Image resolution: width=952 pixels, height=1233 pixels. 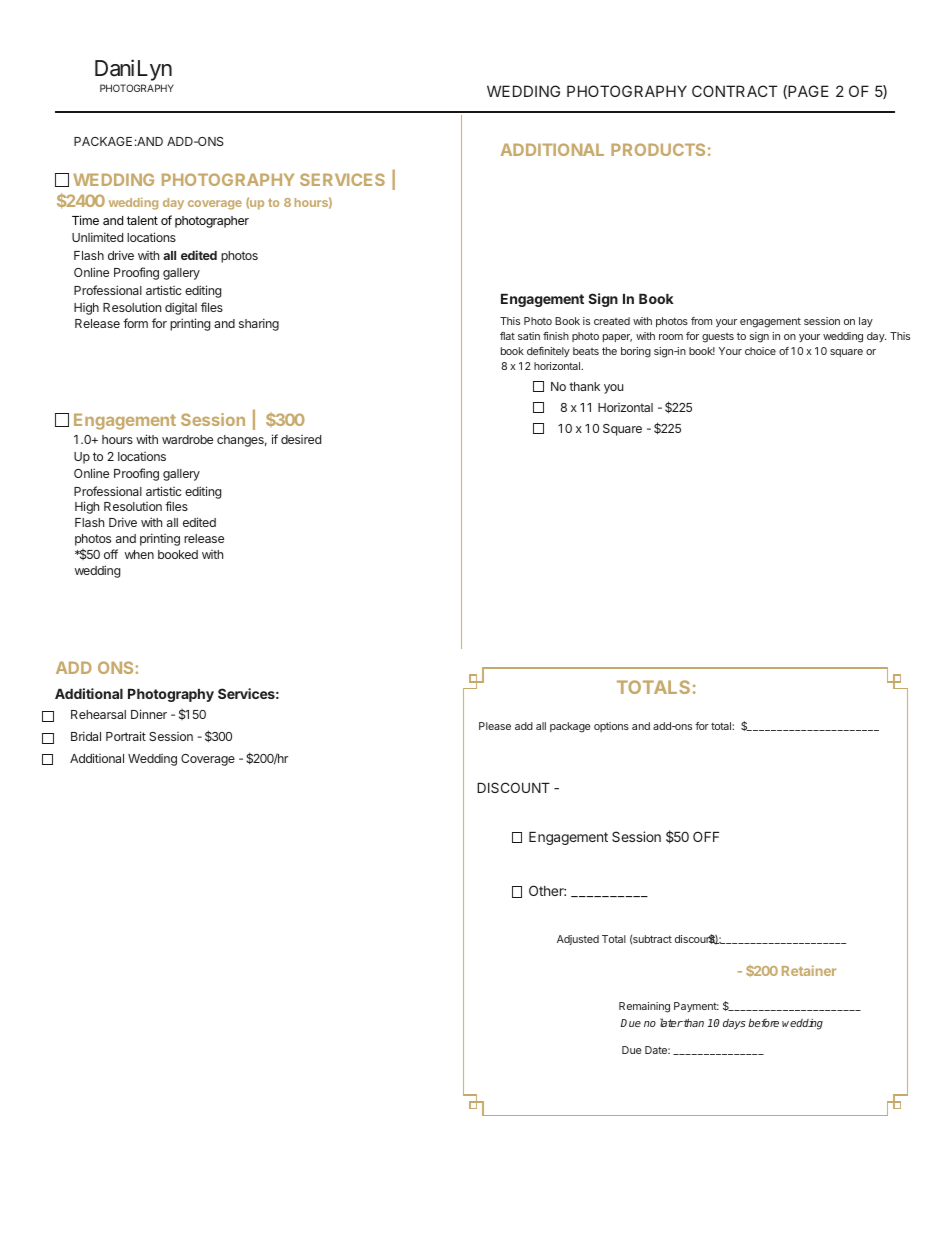 I want to click on choice, so click(x=760, y=351).
